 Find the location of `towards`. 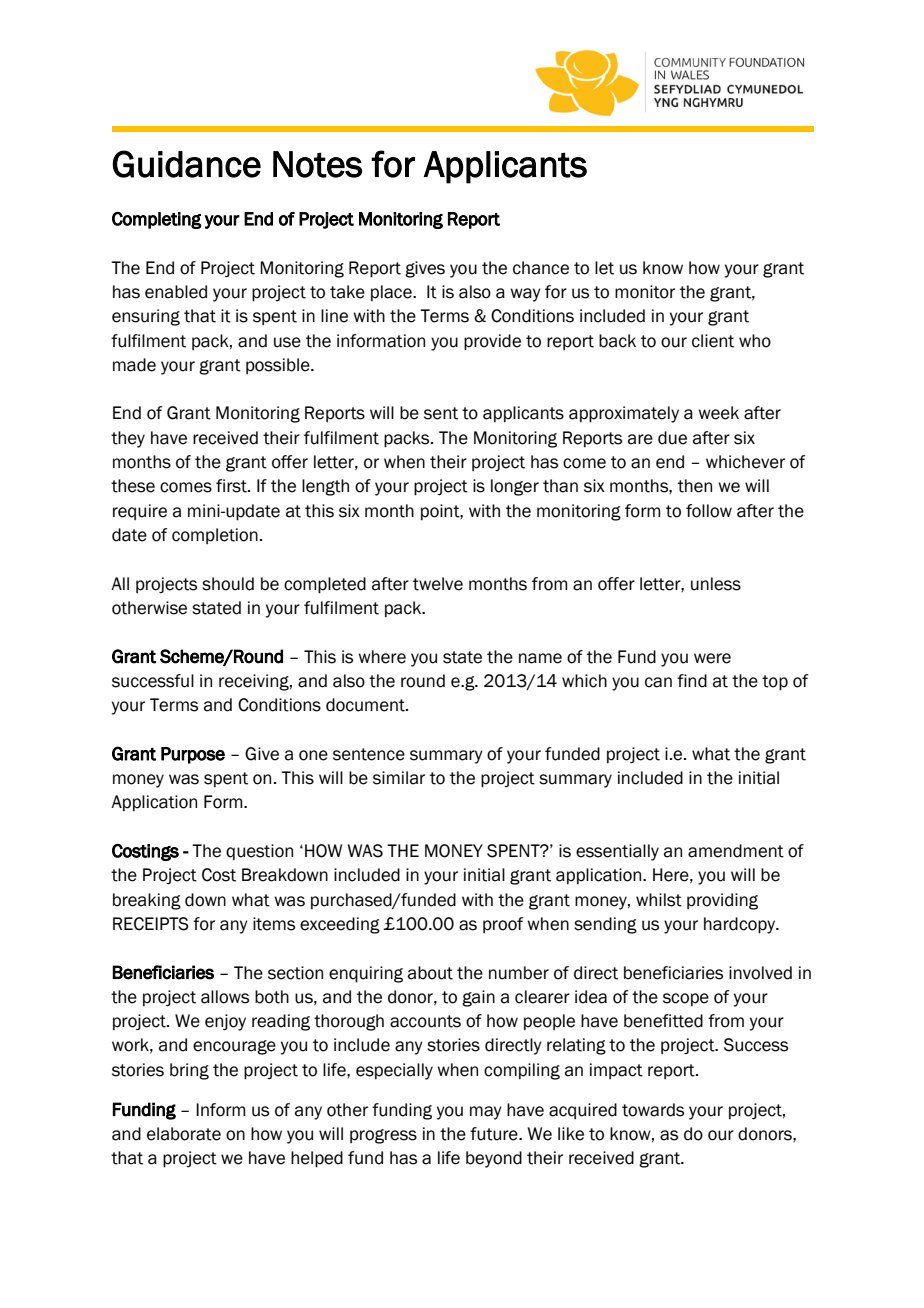

towards is located at coordinates (653, 1110).
